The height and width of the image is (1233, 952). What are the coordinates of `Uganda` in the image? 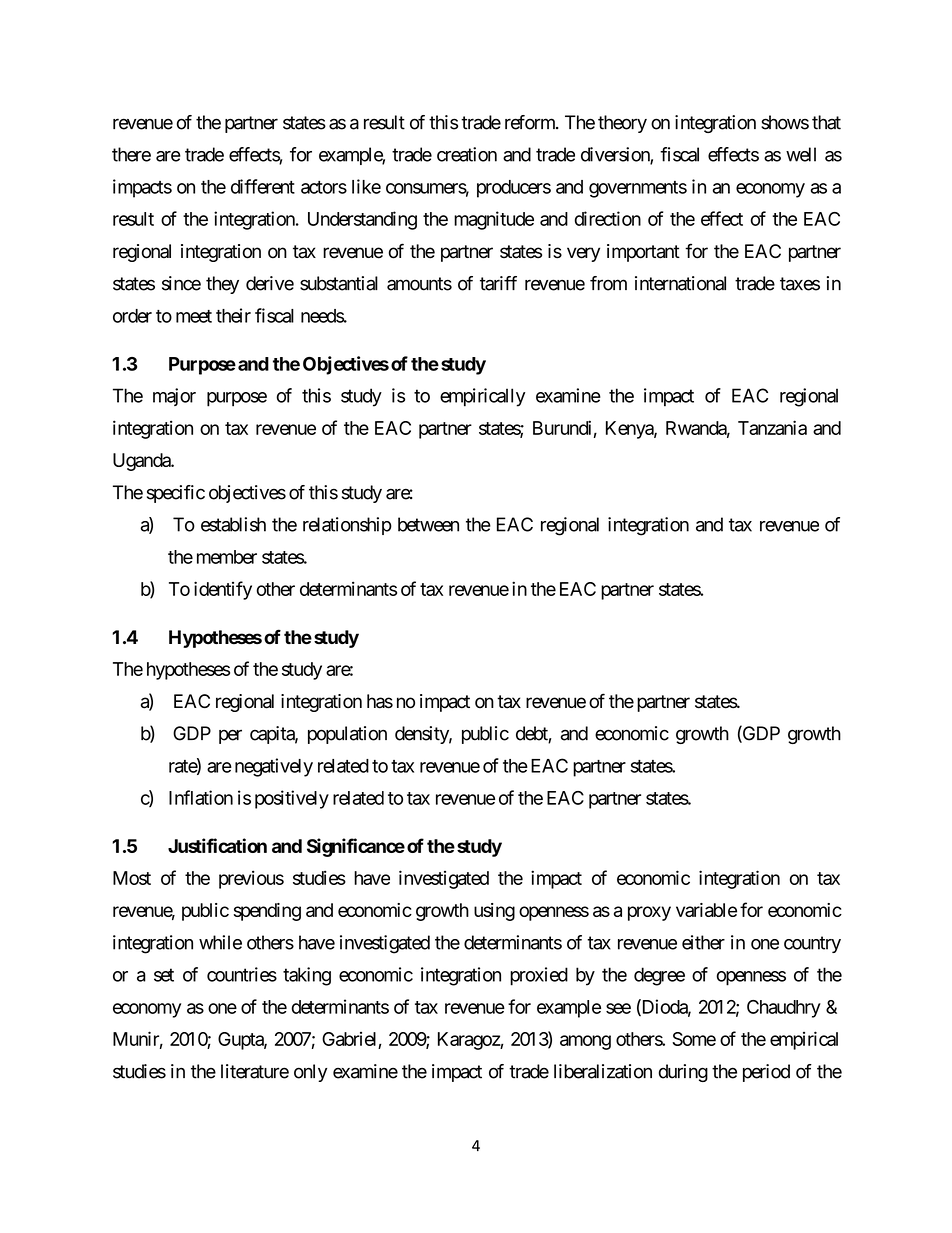 It's located at (142, 462).
